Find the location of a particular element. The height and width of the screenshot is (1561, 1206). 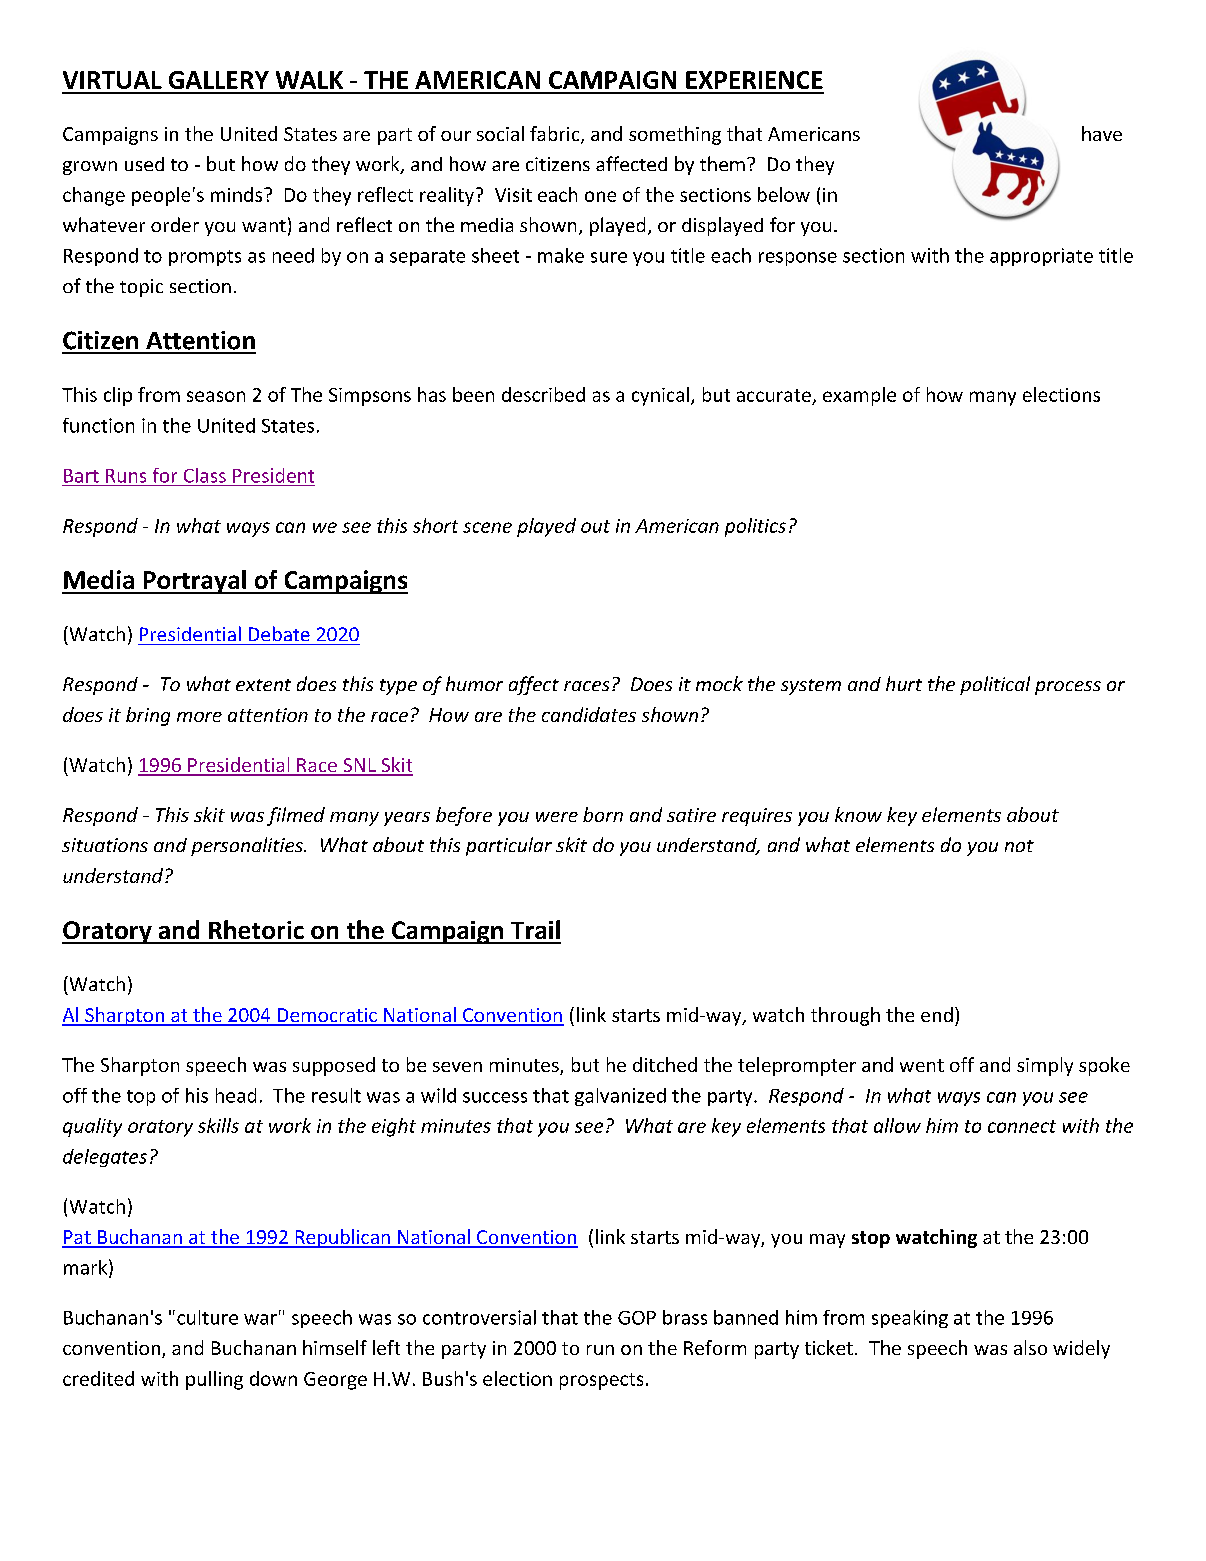

scene is located at coordinates (487, 527).
